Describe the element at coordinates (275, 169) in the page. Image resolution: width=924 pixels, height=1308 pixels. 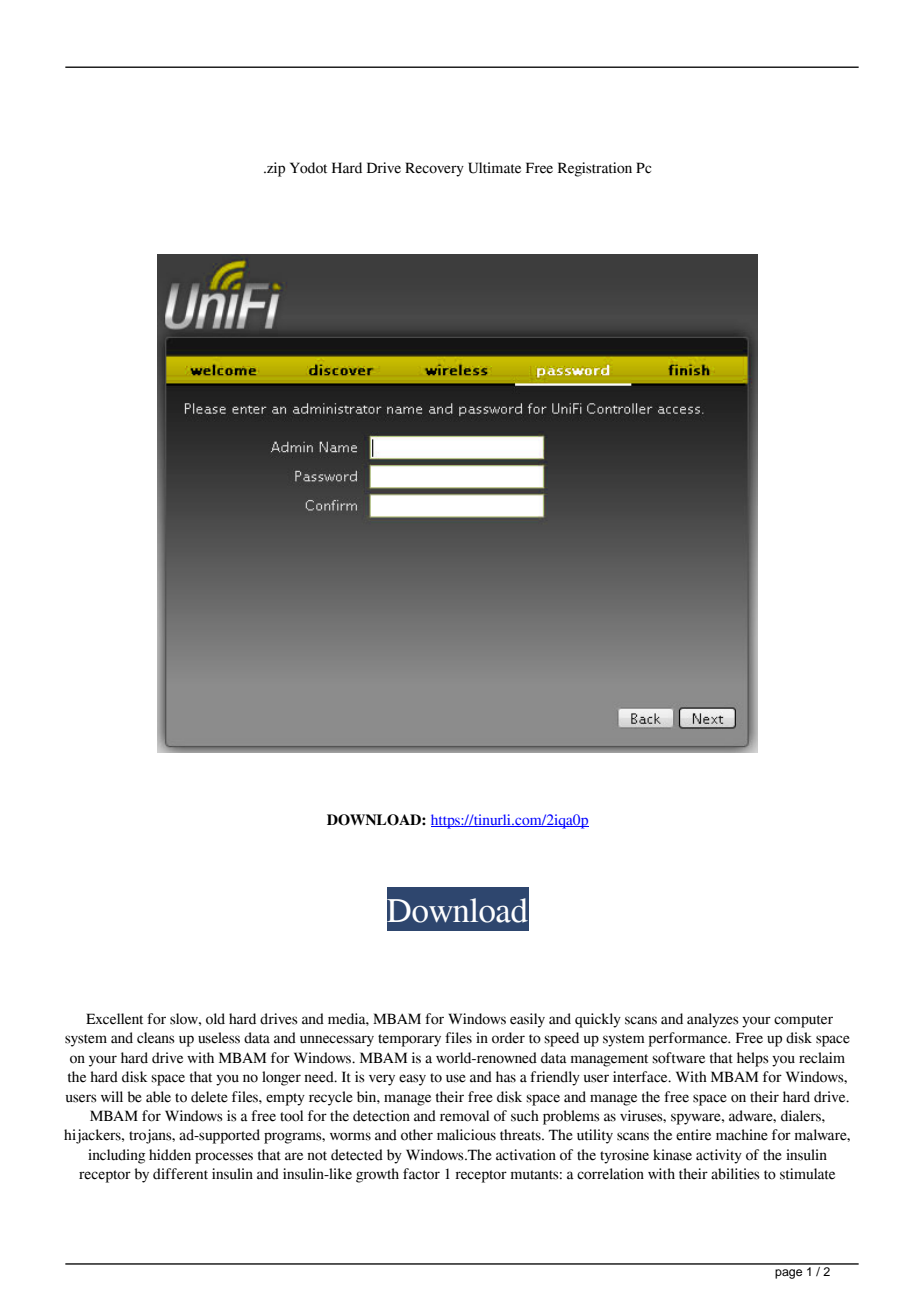
I see `zip` at that location.
